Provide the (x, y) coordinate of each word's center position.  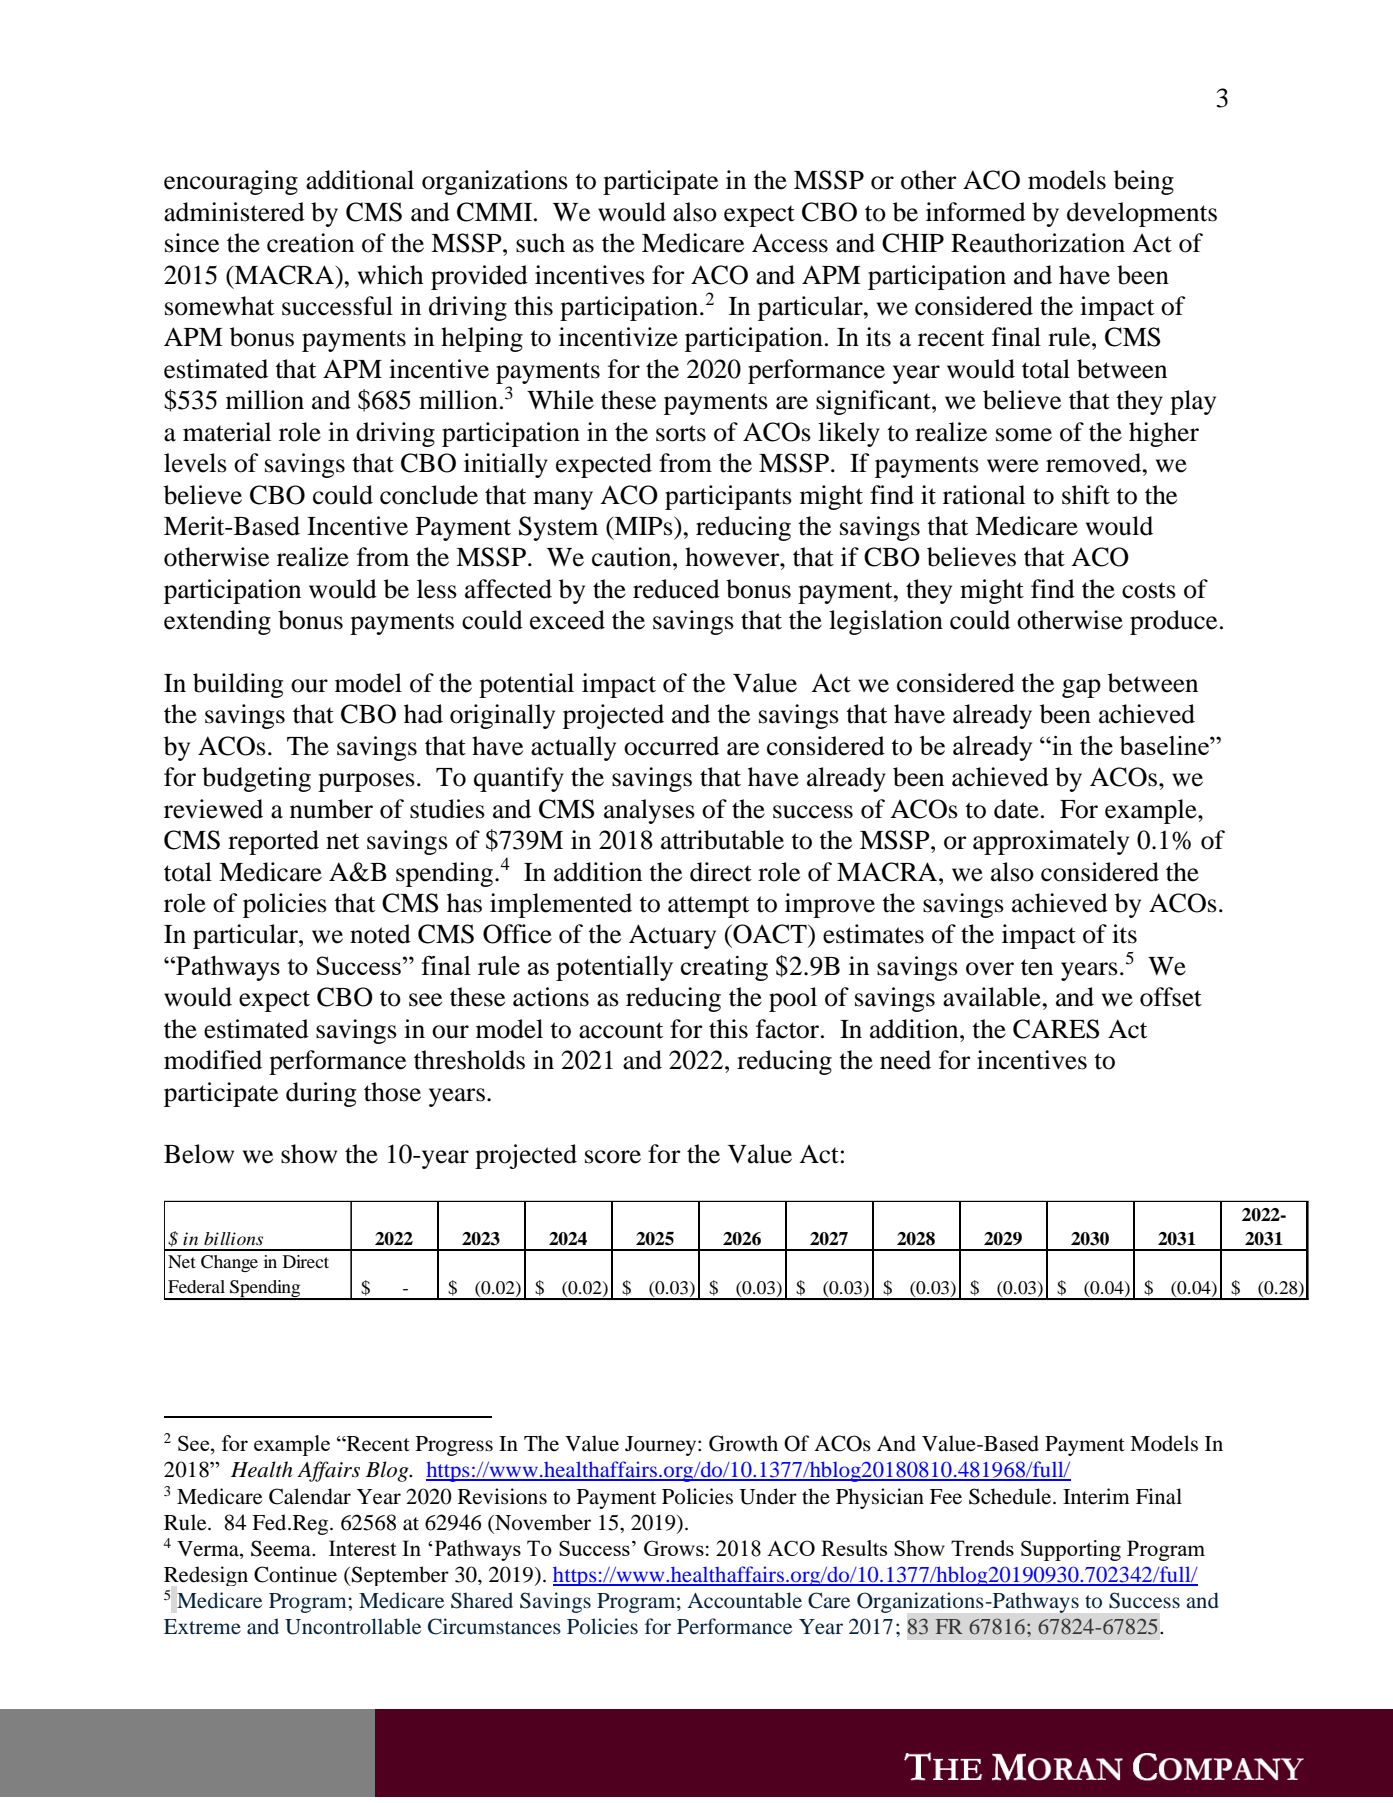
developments (1142, 214)
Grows (674, 1548)
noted (380, 934)
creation (310, 243)
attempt (708, 907)
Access (790, 243)
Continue (295, 1574)
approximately (1051, 842)
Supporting (1071, 1550)
